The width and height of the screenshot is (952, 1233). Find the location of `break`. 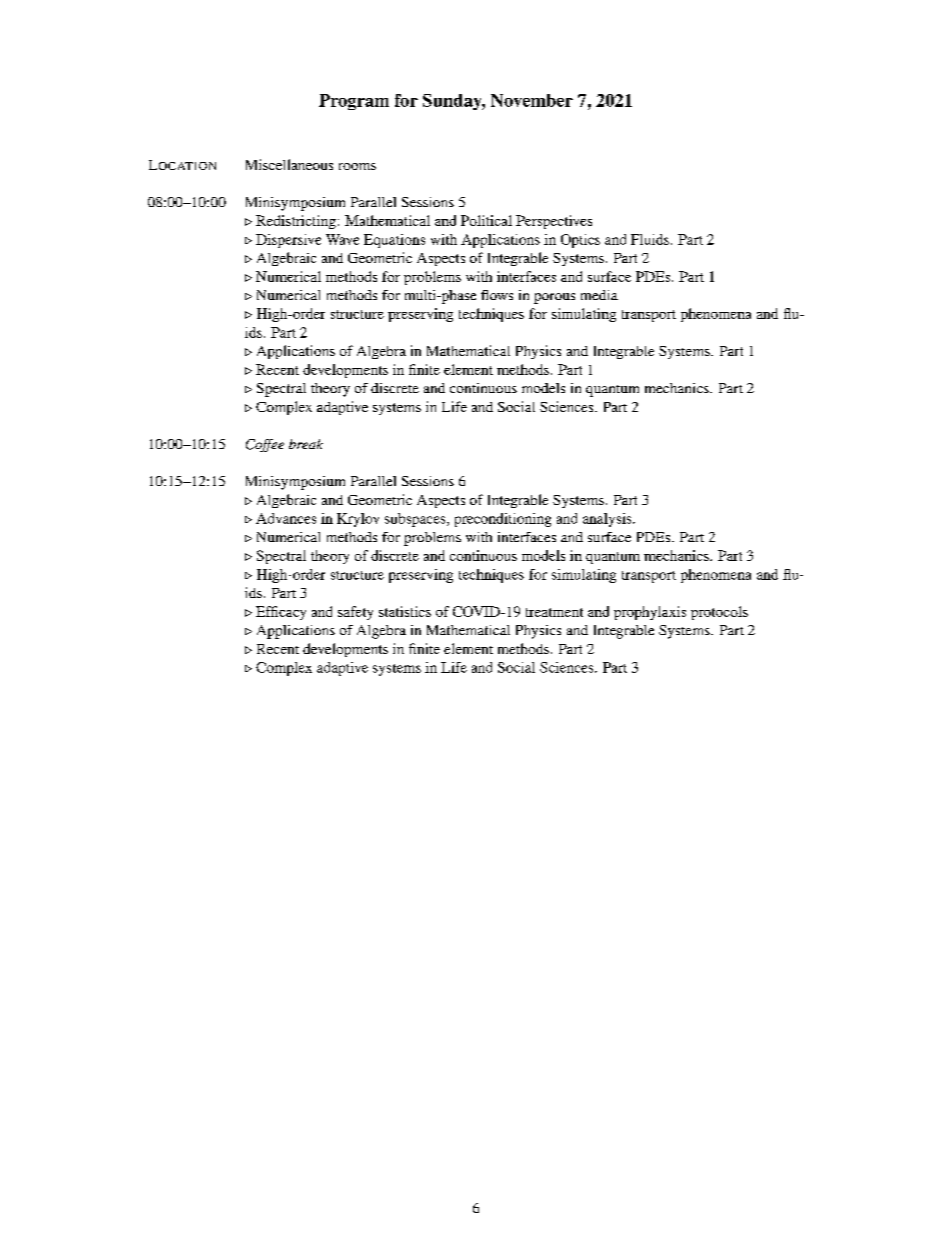

break is located at coordinates (306, 444).
